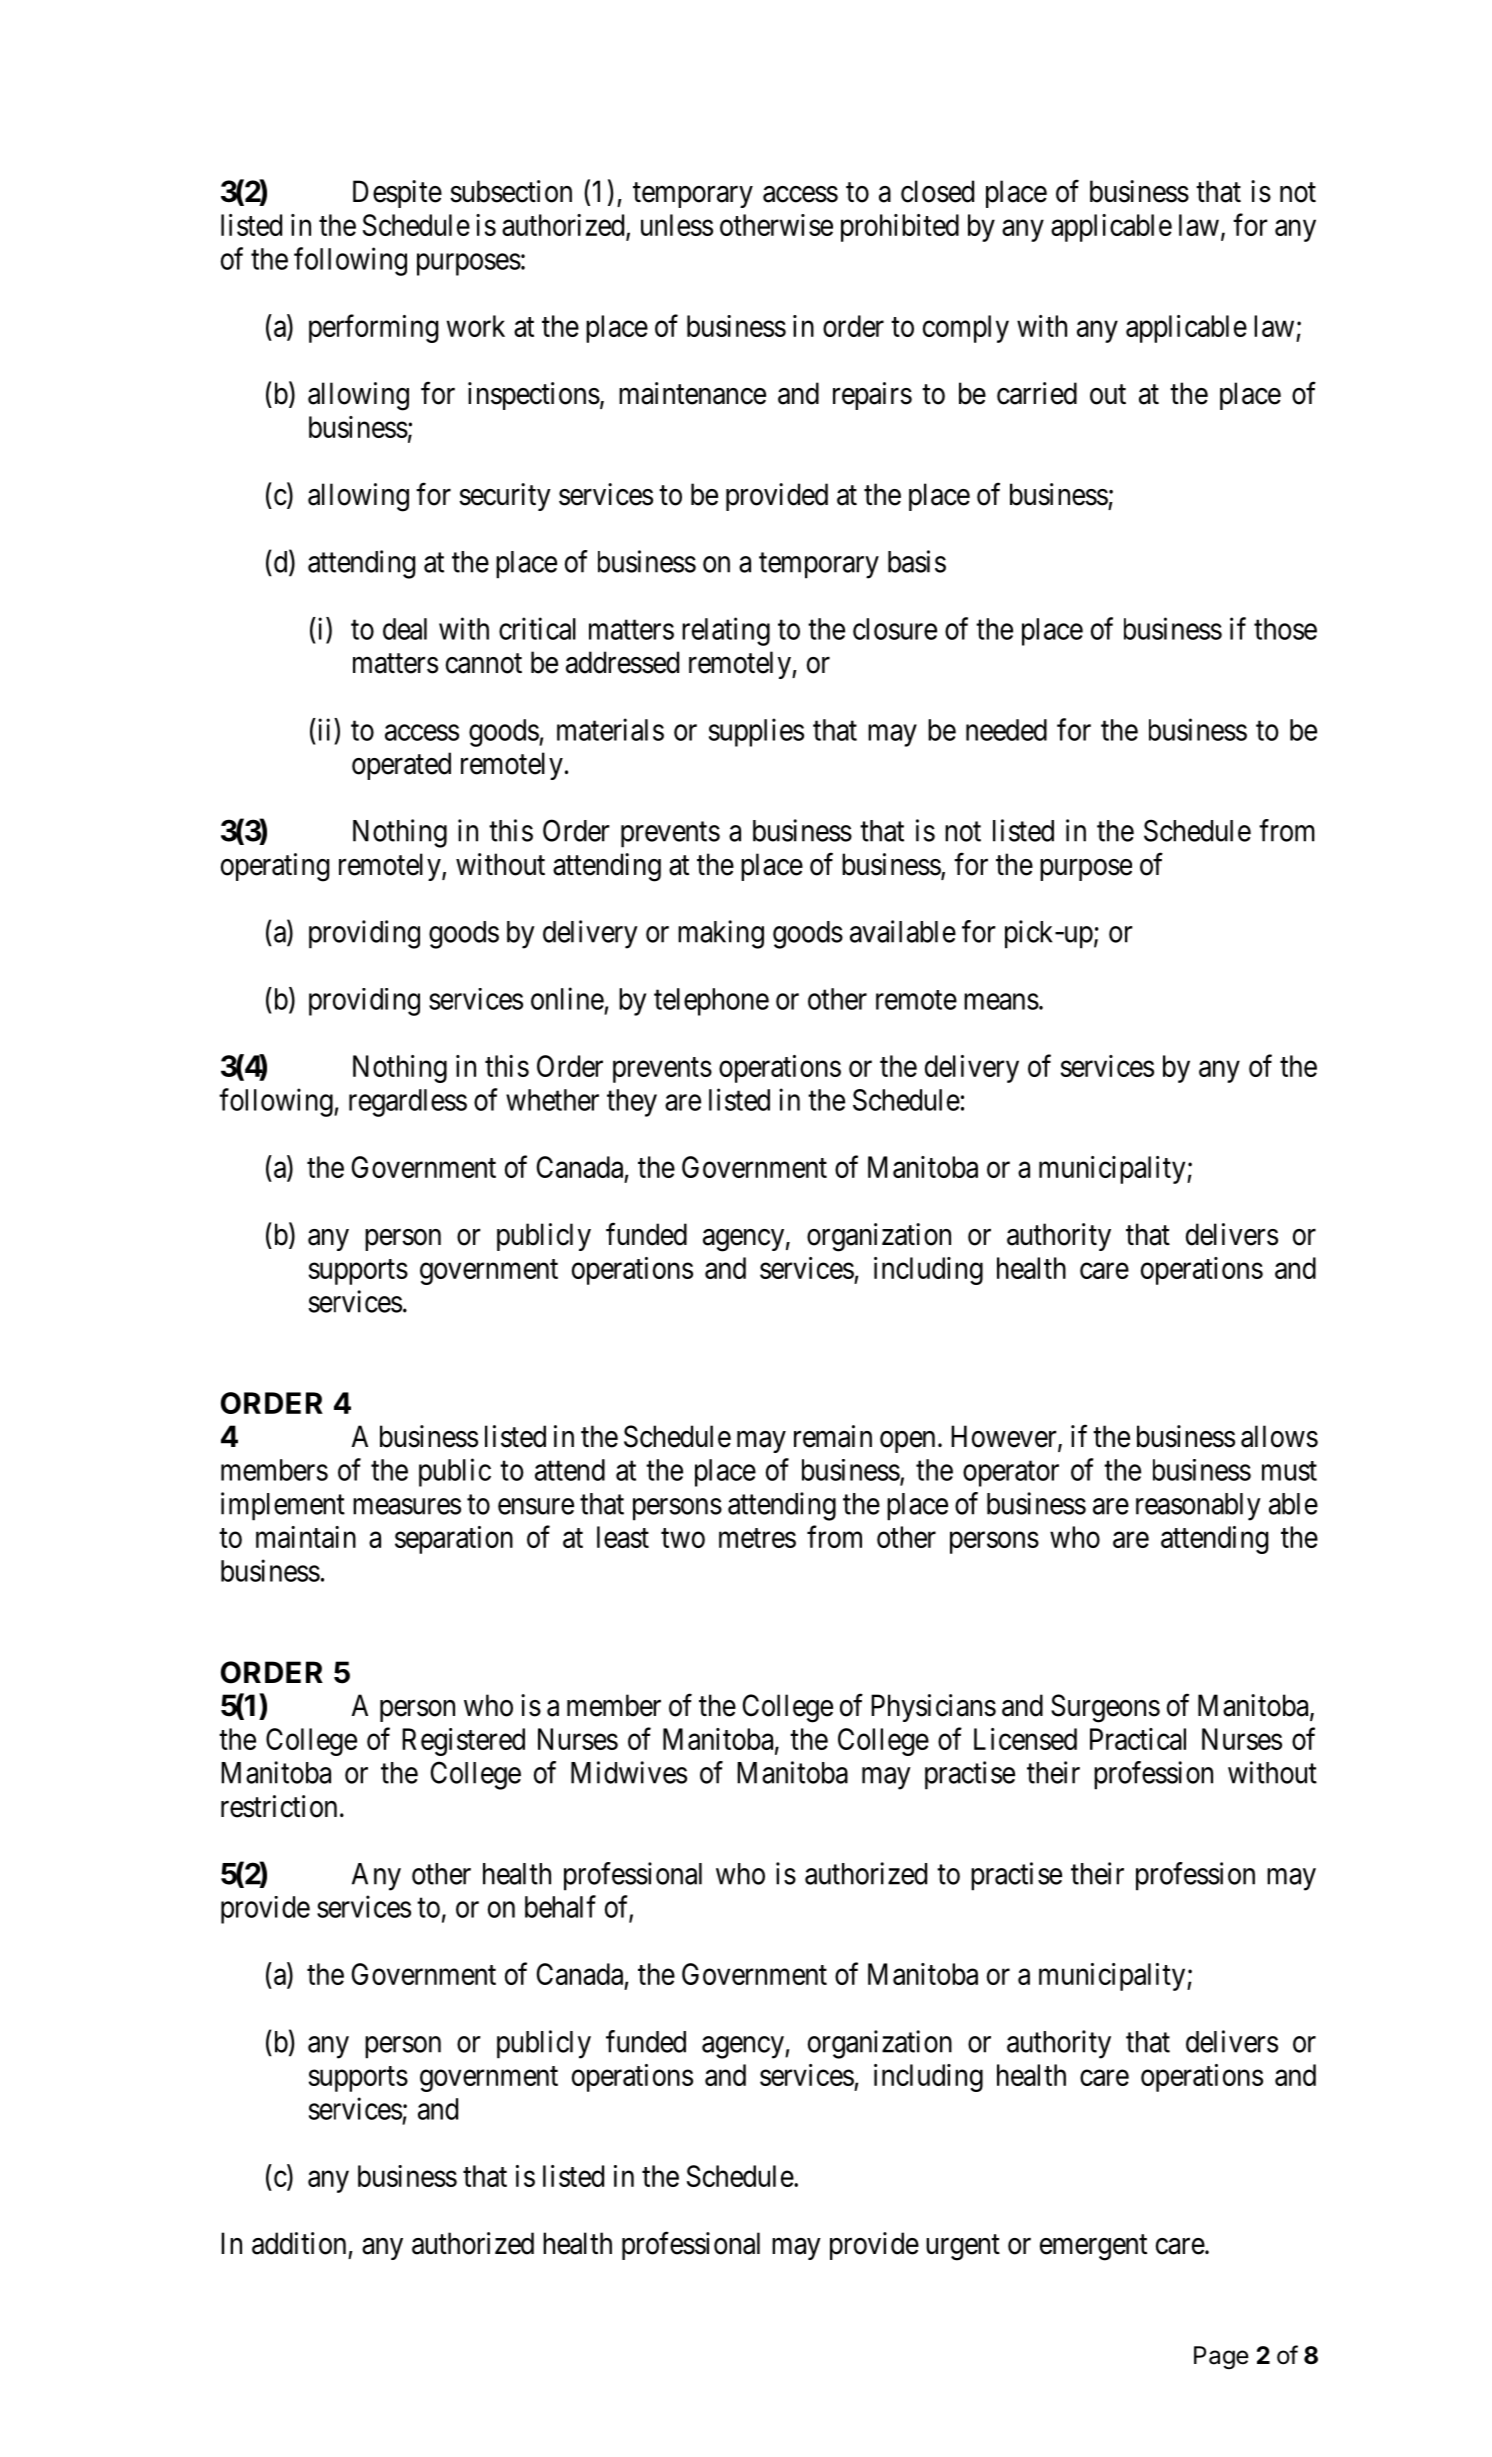  Describe the element at coordinates (726, 631) in the image. I see `relating` at that location.
